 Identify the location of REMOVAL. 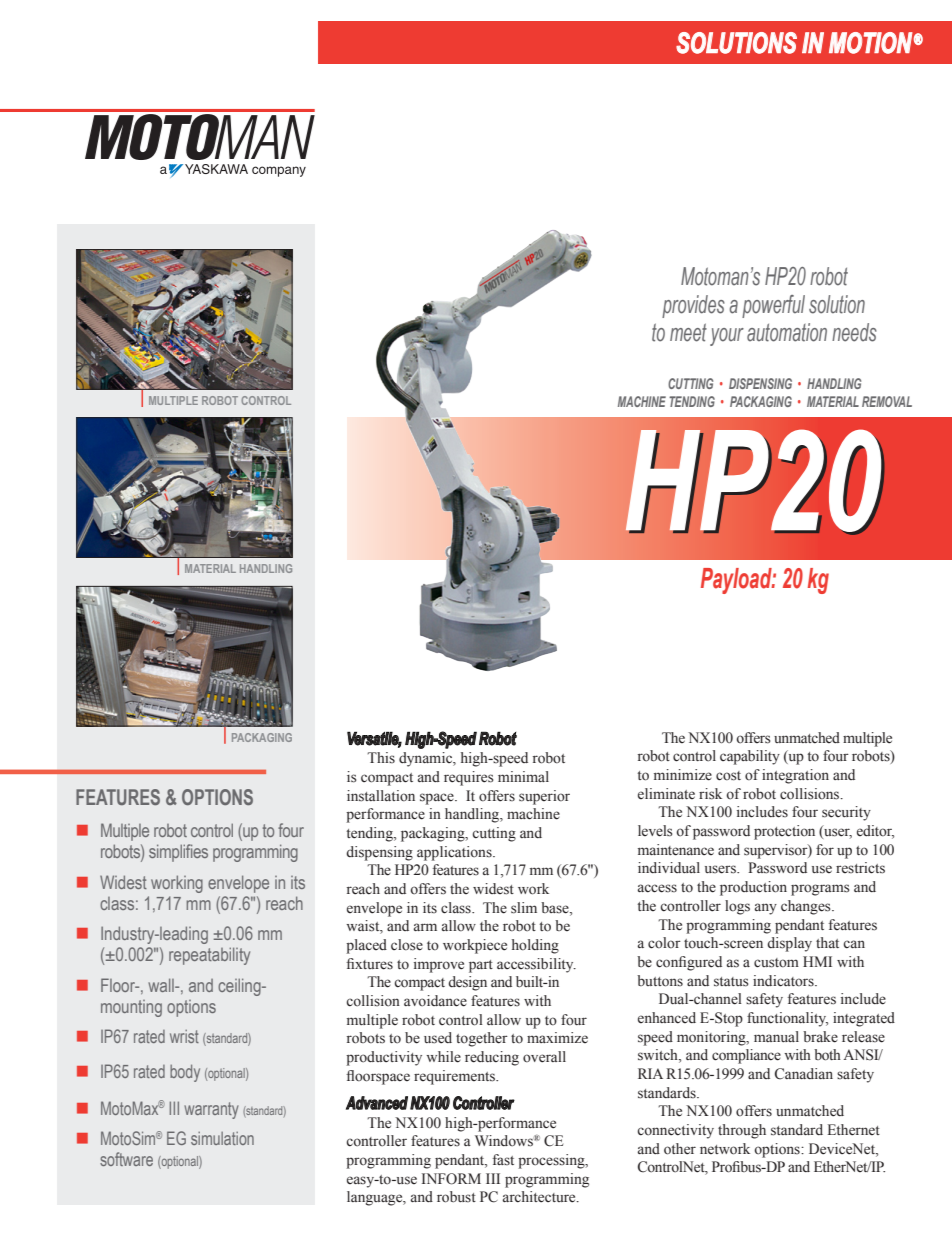
(887, 401).
